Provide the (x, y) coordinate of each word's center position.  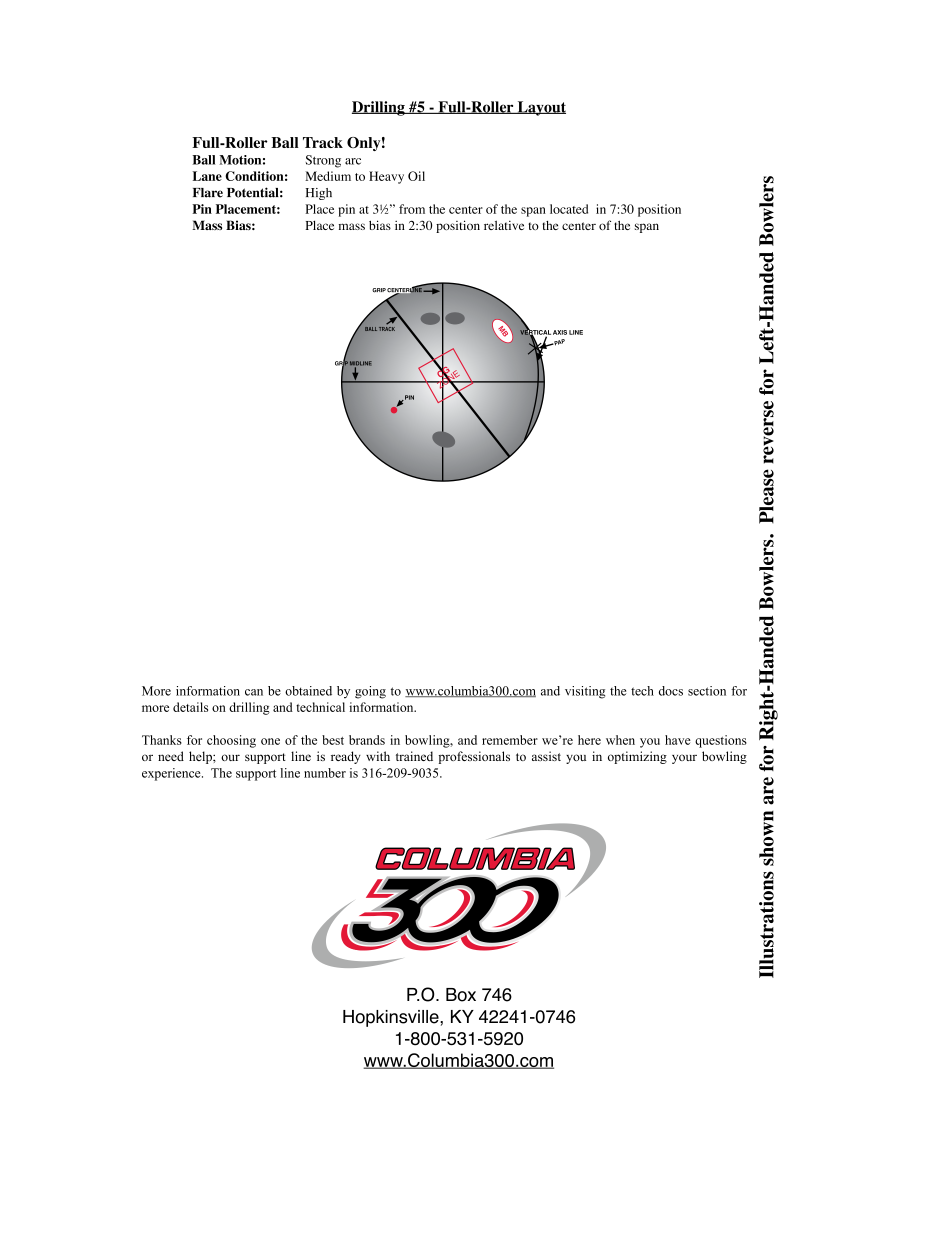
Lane (207, 176)
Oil (416, 176)
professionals (474, 757)
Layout (540, 108)
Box (461, 995)
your (684, 759)
